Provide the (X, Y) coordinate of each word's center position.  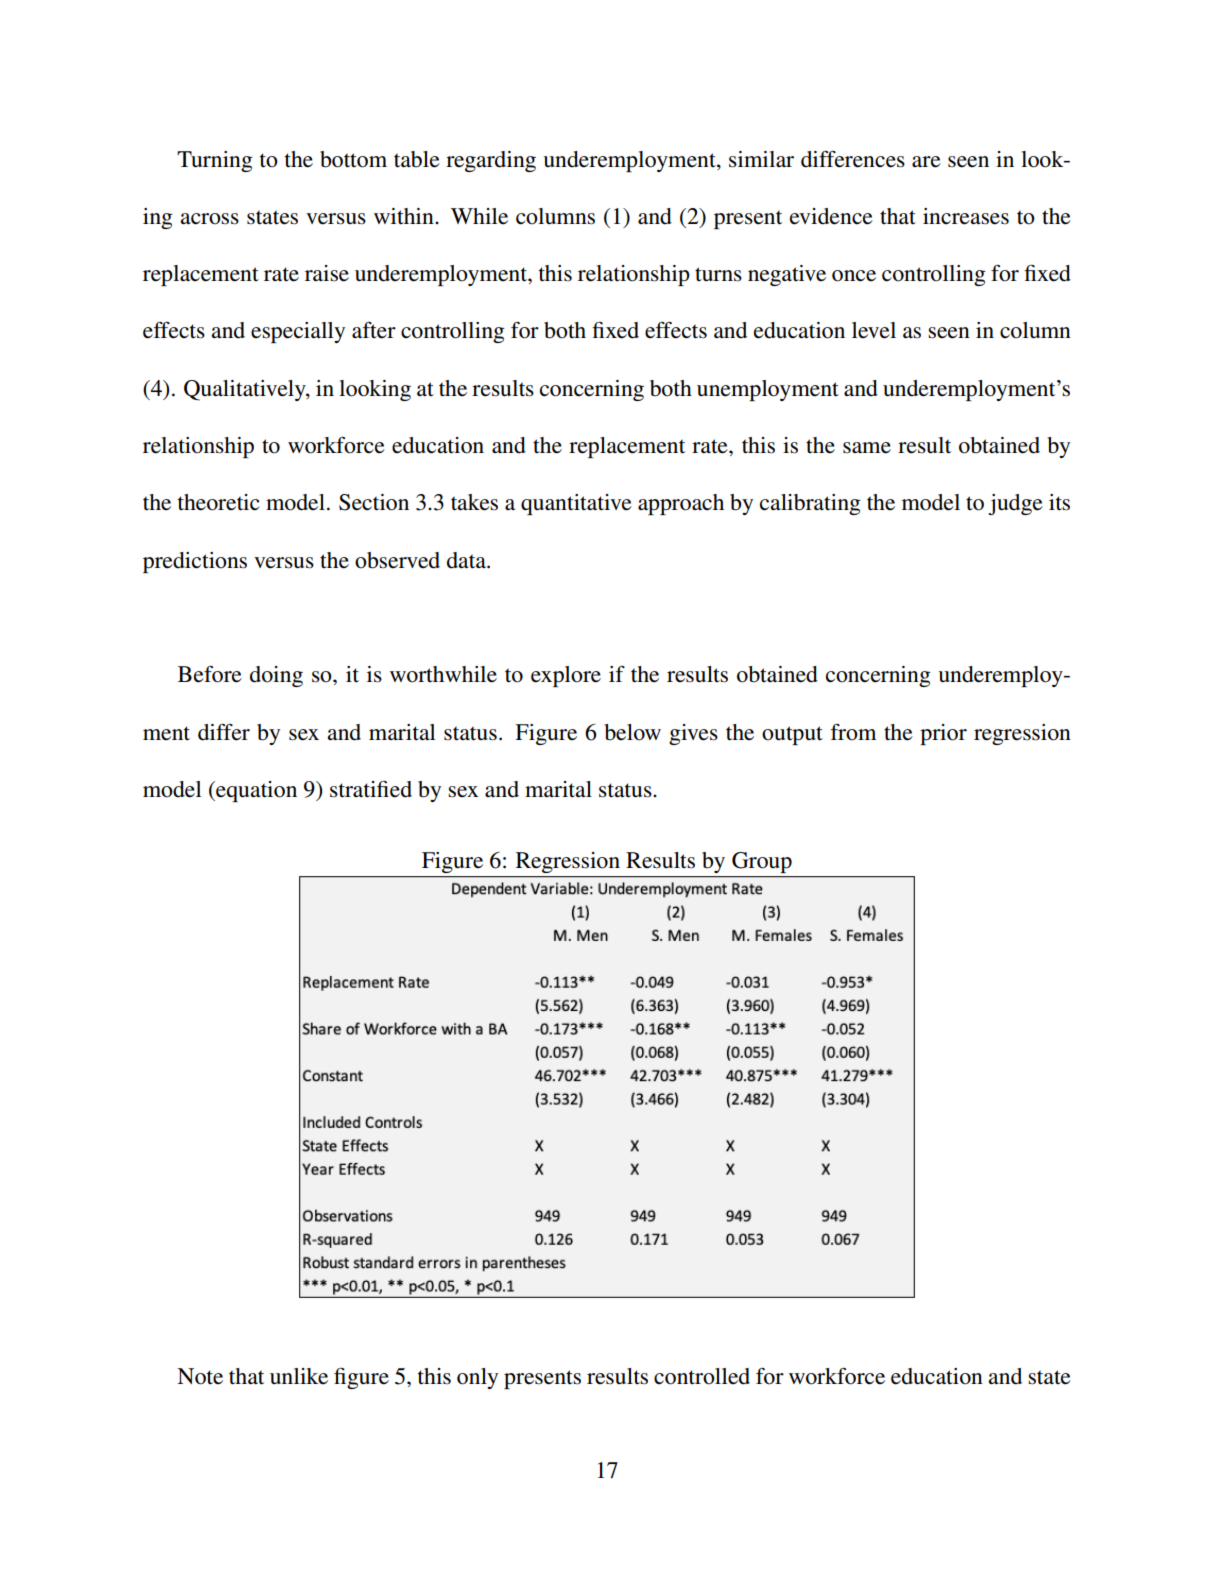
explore (566, 676)
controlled (702, 1376)
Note (200, 1376)
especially (298, 332)
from (853, 732)
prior (943, 734)
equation (255, 791)
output (792, 735)
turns (718, 274)
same (867, 448)
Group (762, 862)
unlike (299, 1376)
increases (966, 216)
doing (276, 676)
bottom (353, 159)
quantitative (576, 504)
